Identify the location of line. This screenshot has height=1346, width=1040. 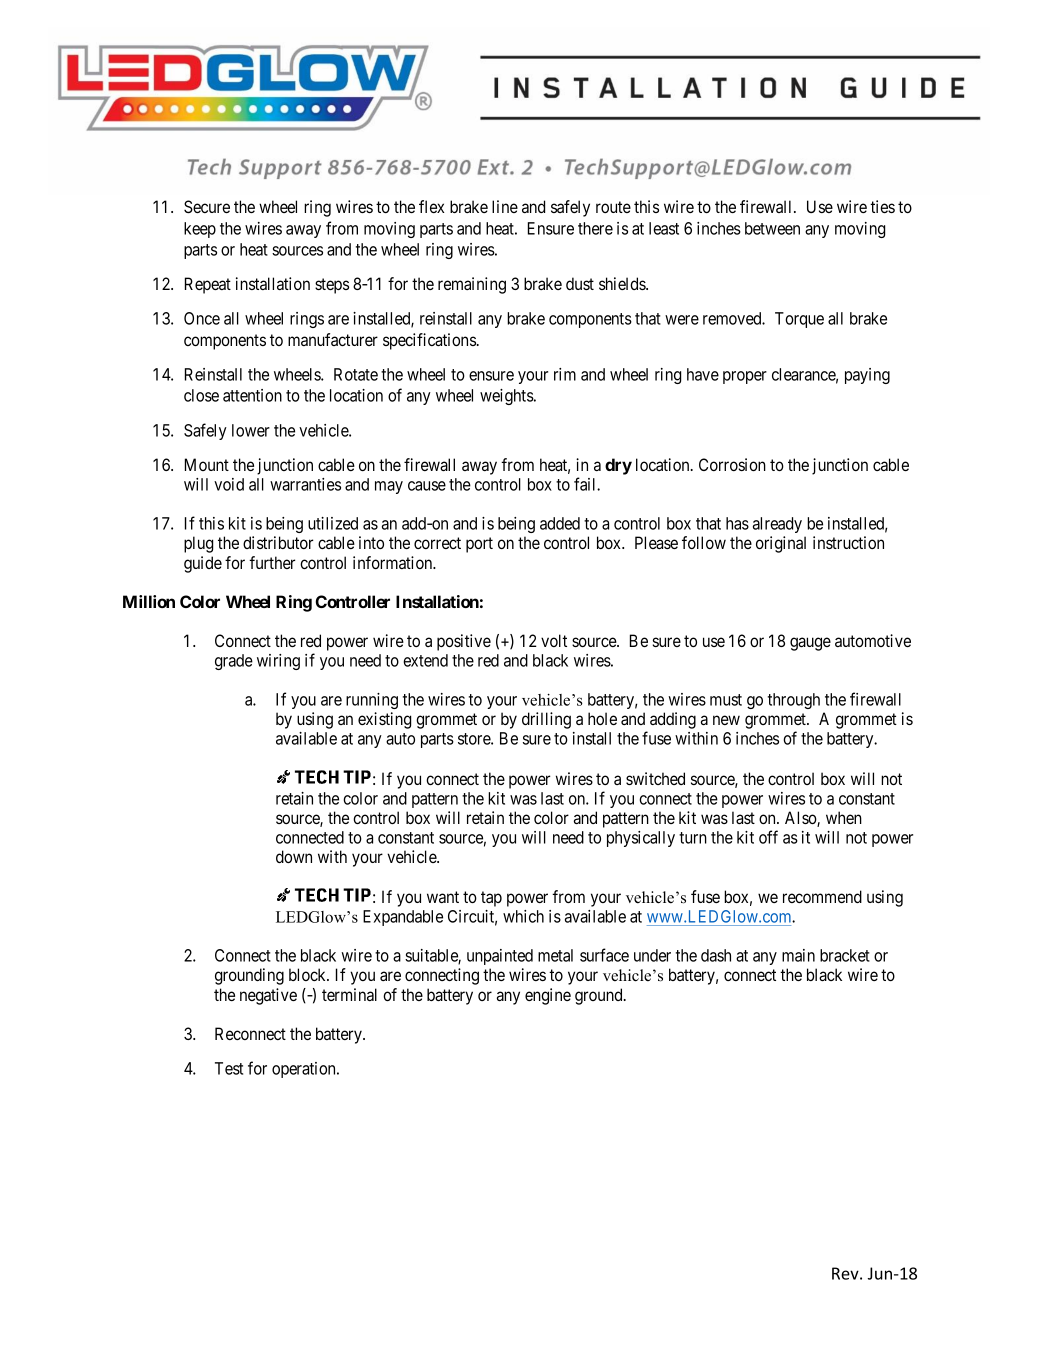
(505, 206).
